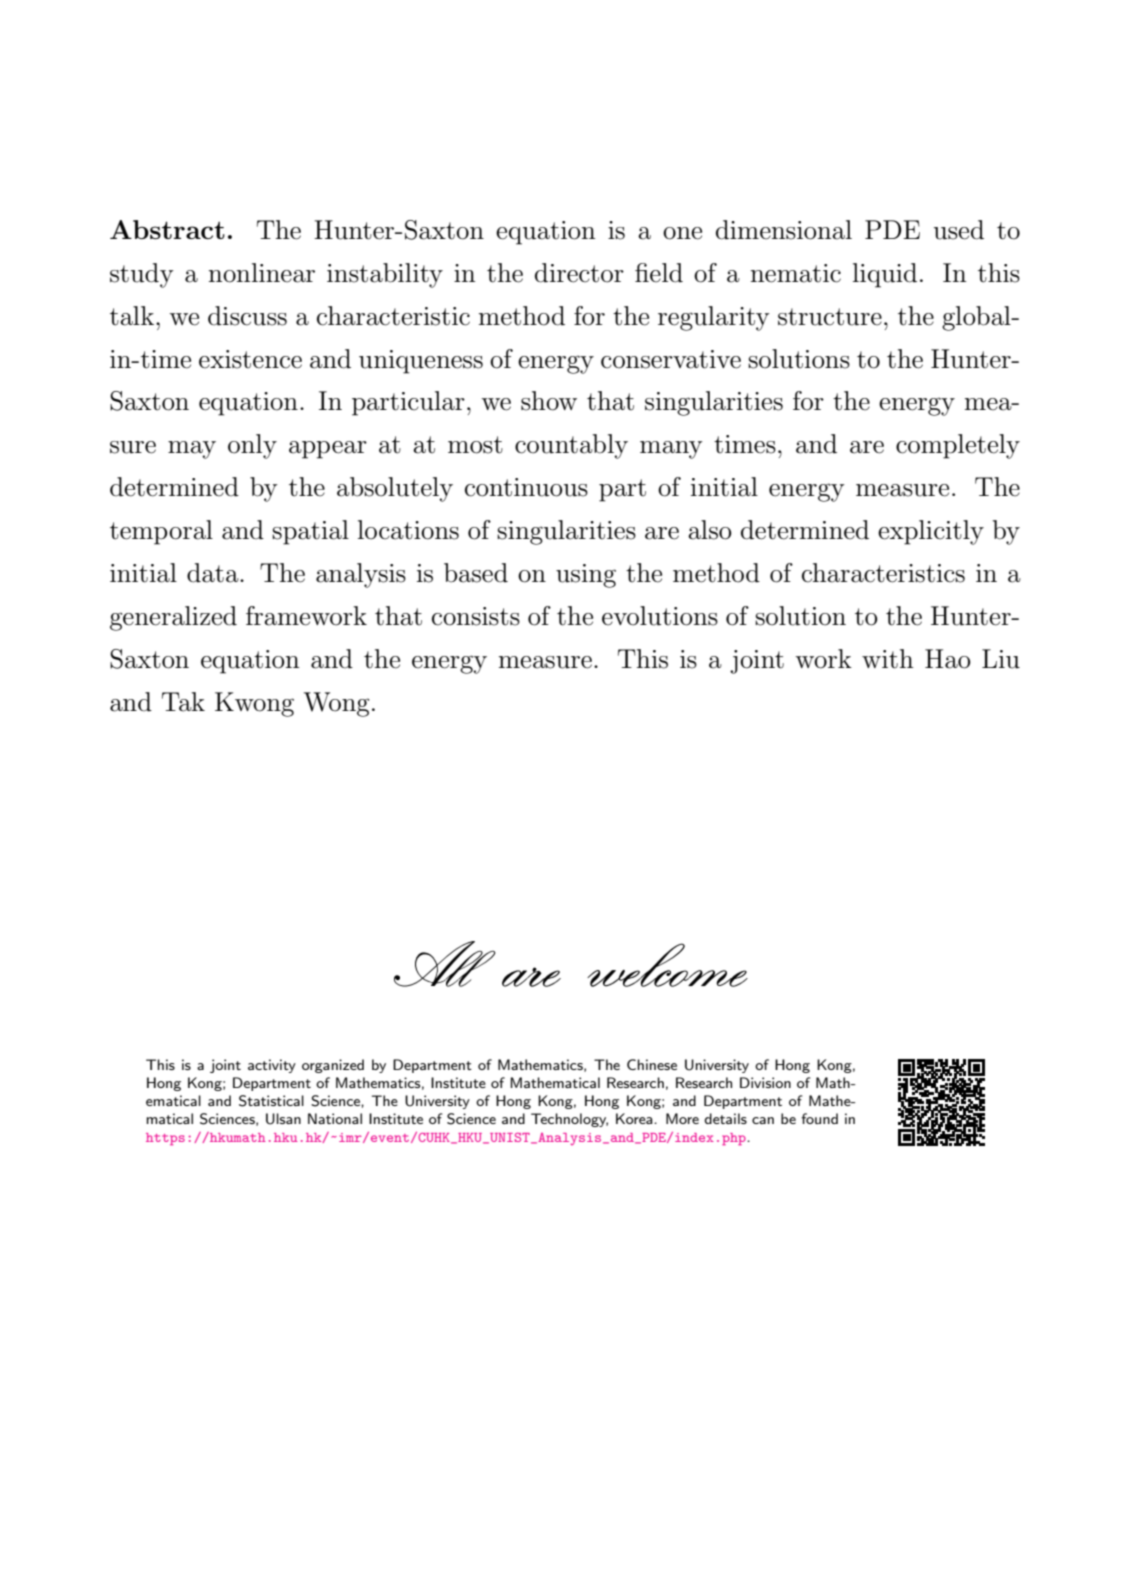 The height and width of the screenshot is (1593, 1126). I want to click on Tak, so click(183, 702).
